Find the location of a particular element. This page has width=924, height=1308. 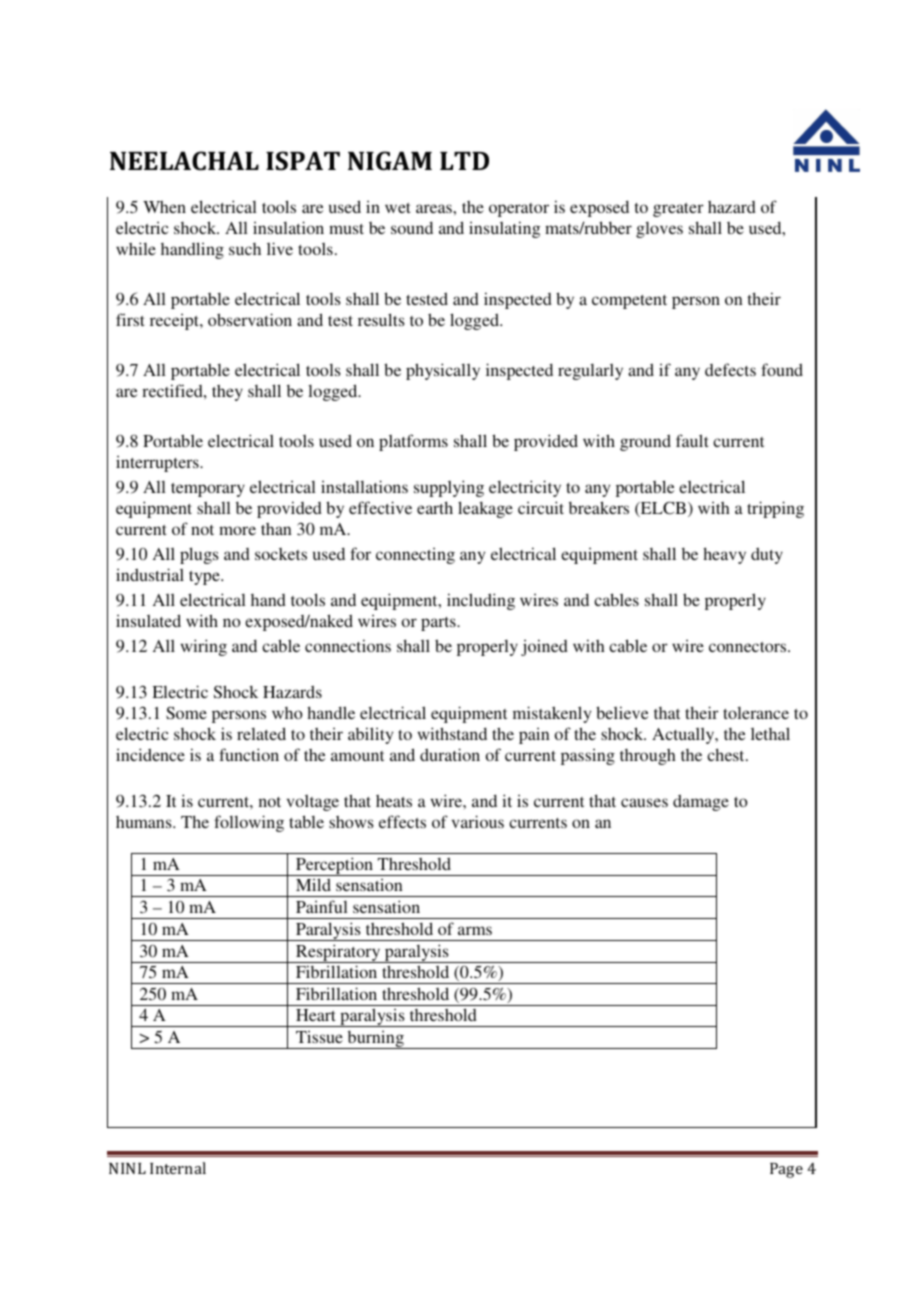

wiring is located at coordinates (204, 647).
